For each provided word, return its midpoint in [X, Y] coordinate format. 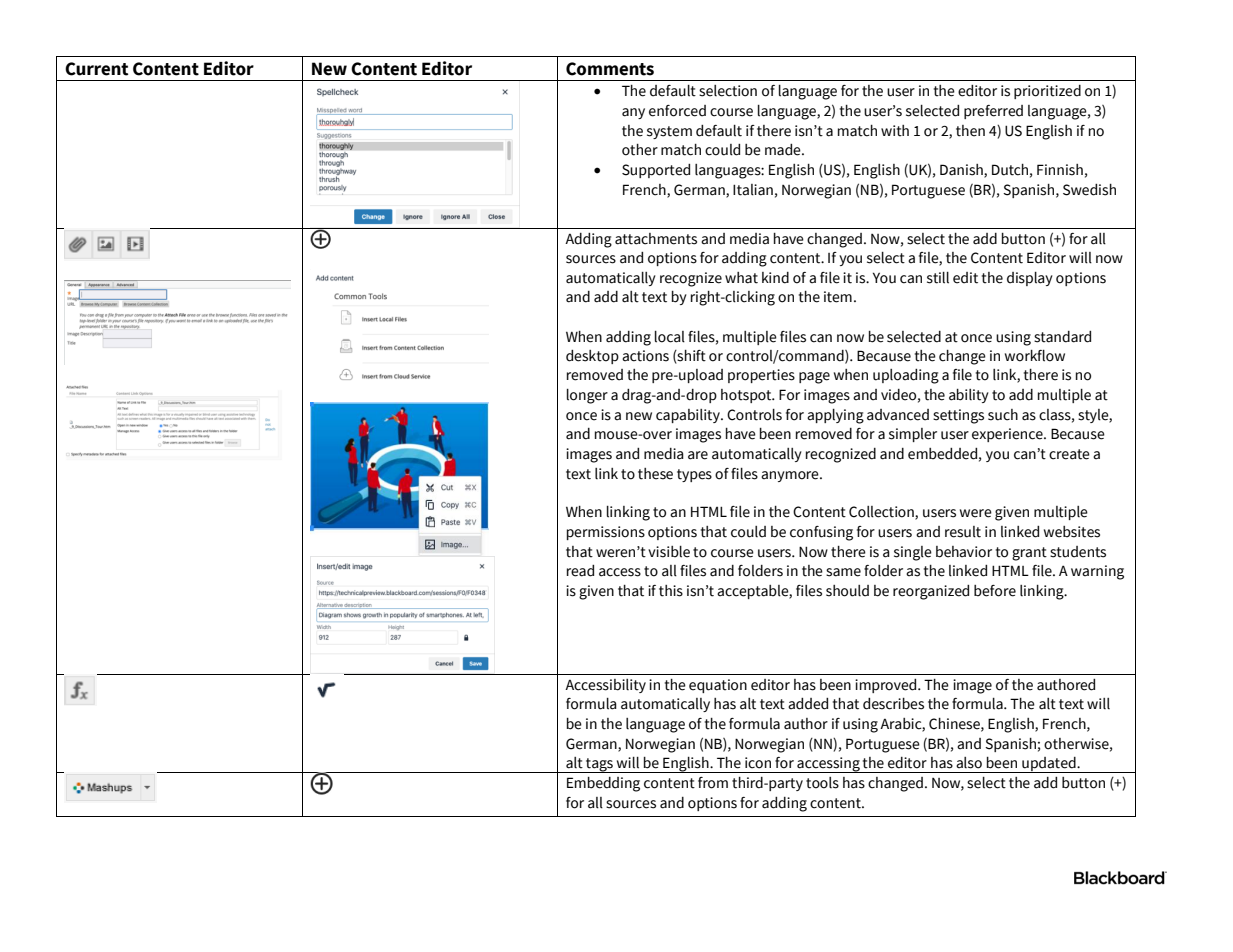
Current [97, 69]
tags [599, 765]
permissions [606, 533]
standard [1062, 337]
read [580, 571]
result [963, 532]
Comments [610, 69]
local [670, 337]
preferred [993, 112]
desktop [592, 357]
